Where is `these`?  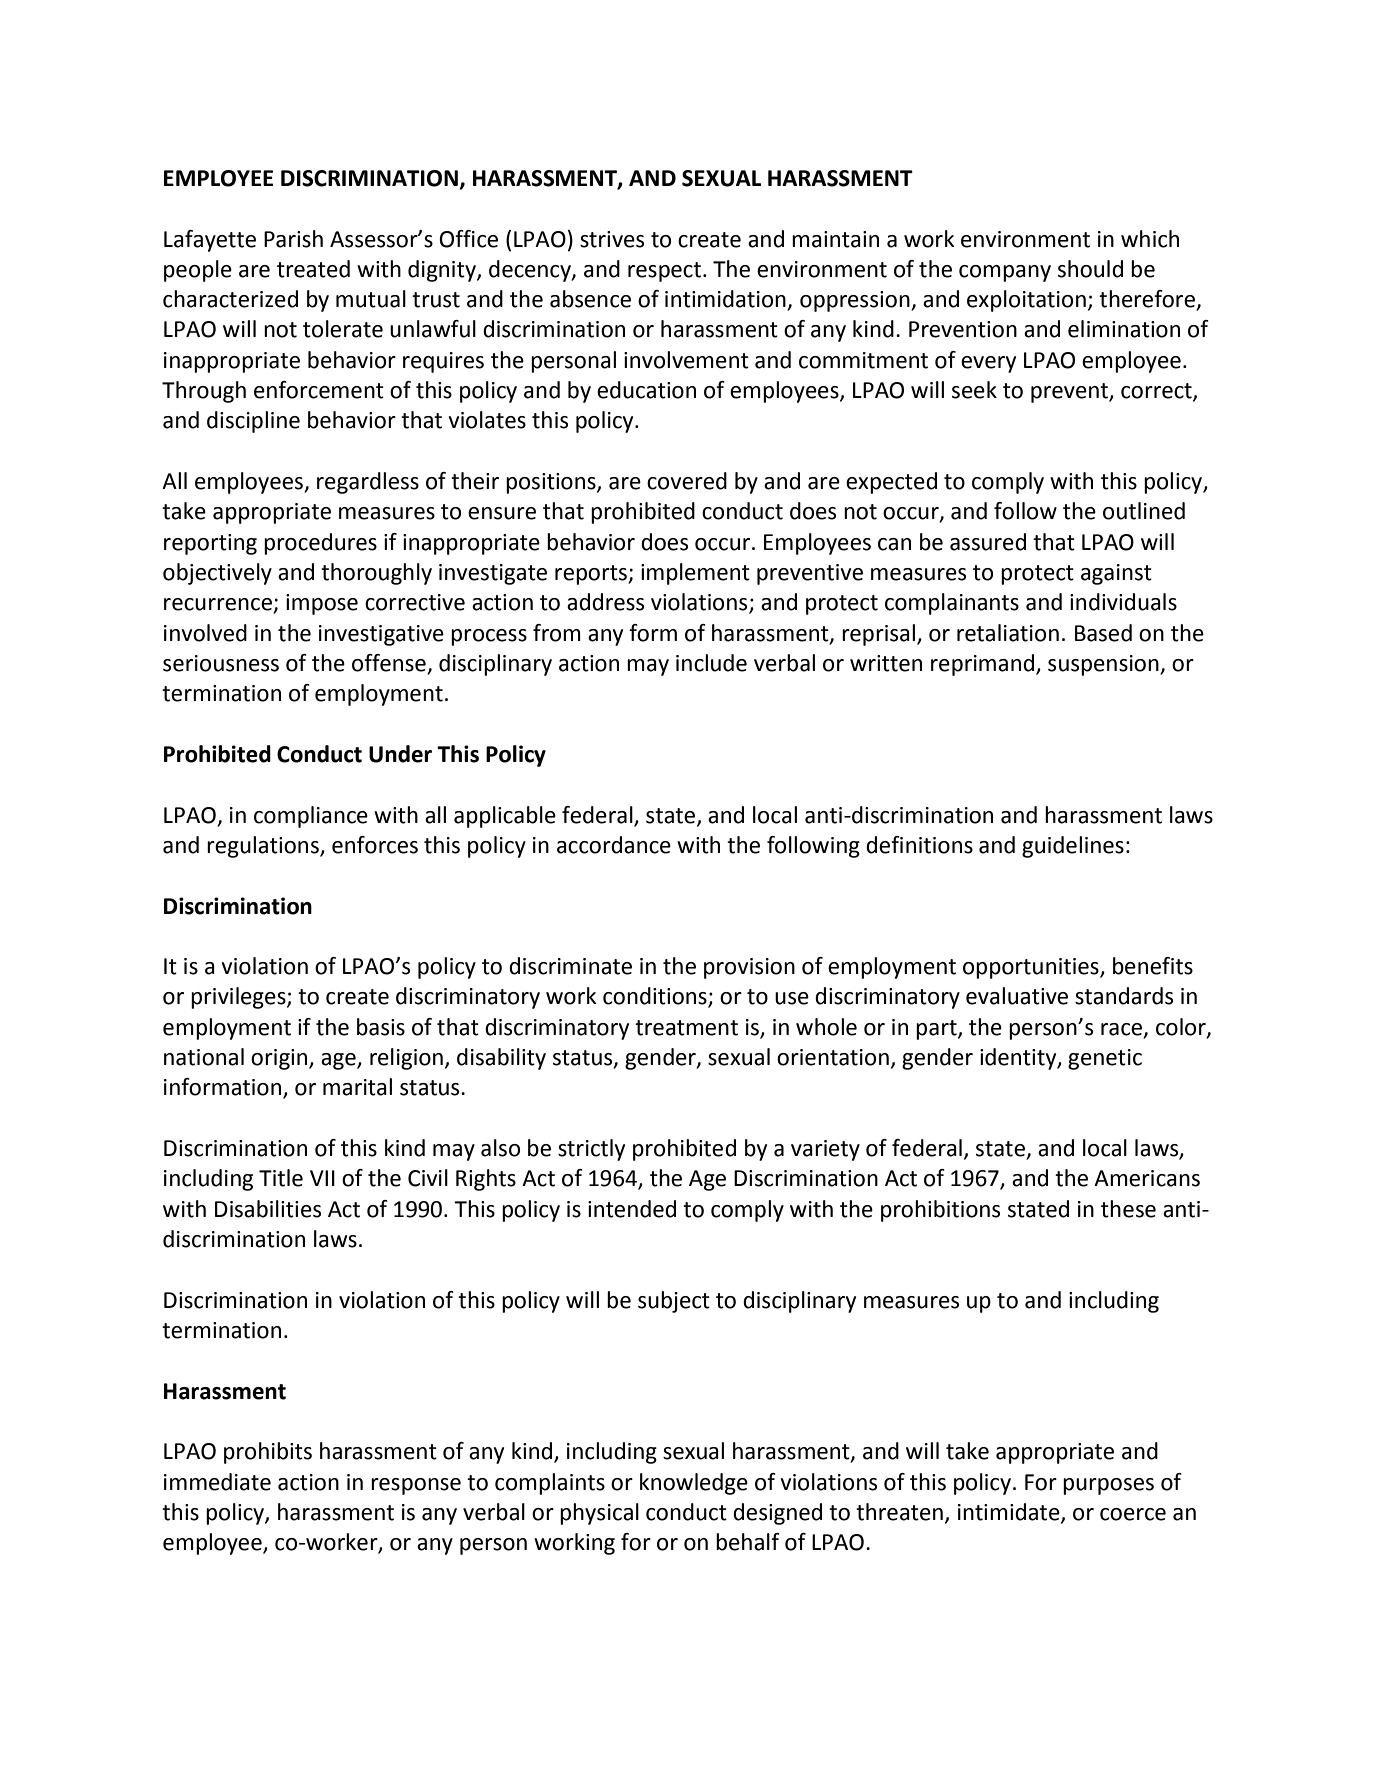
these is located at coordinates (1128, 1209).
